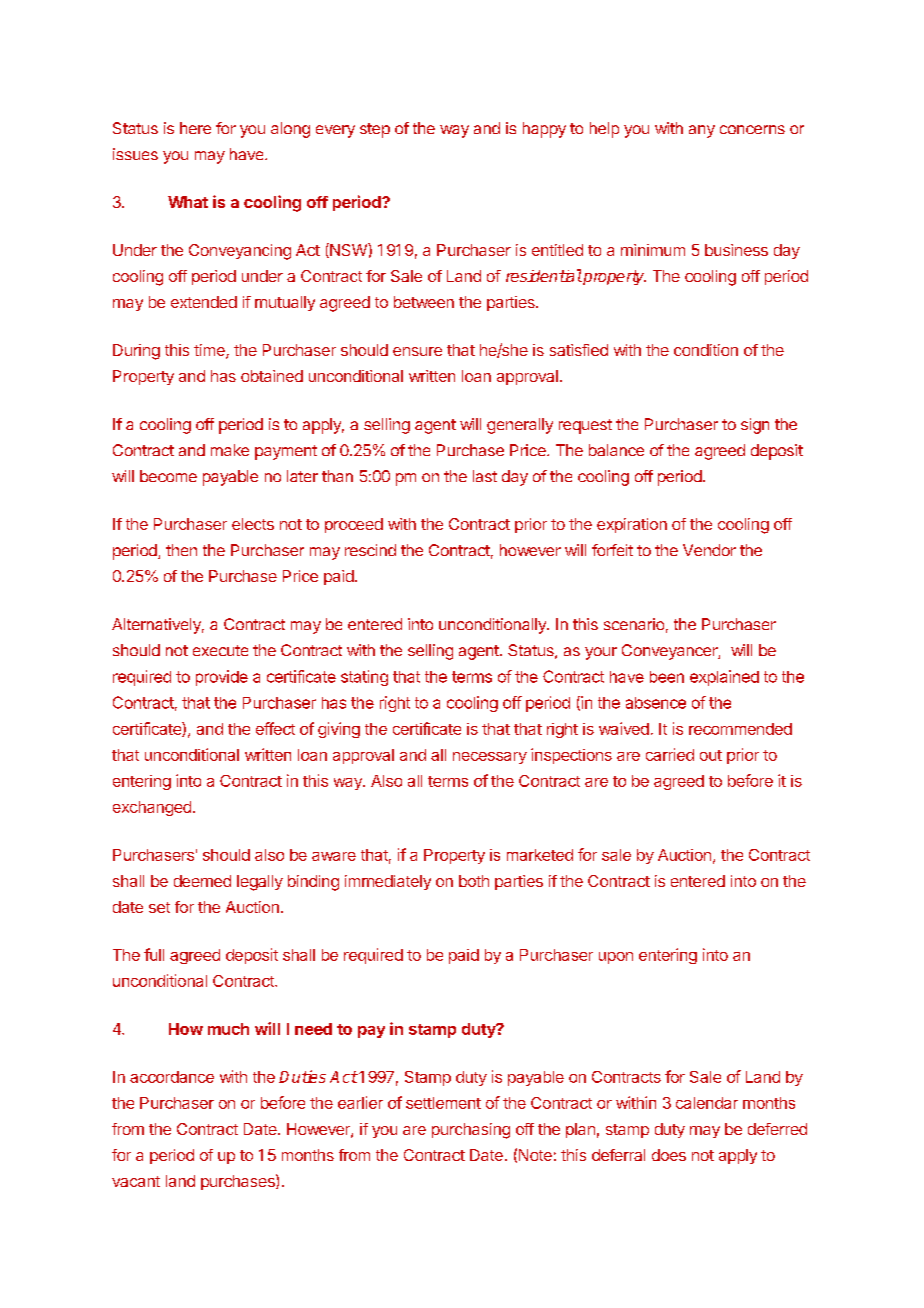 The width and height of the document is (924, 1308). What do you see at coordinates (702, 131) in the document?
I see `any` at bounding box center [702, 131].
